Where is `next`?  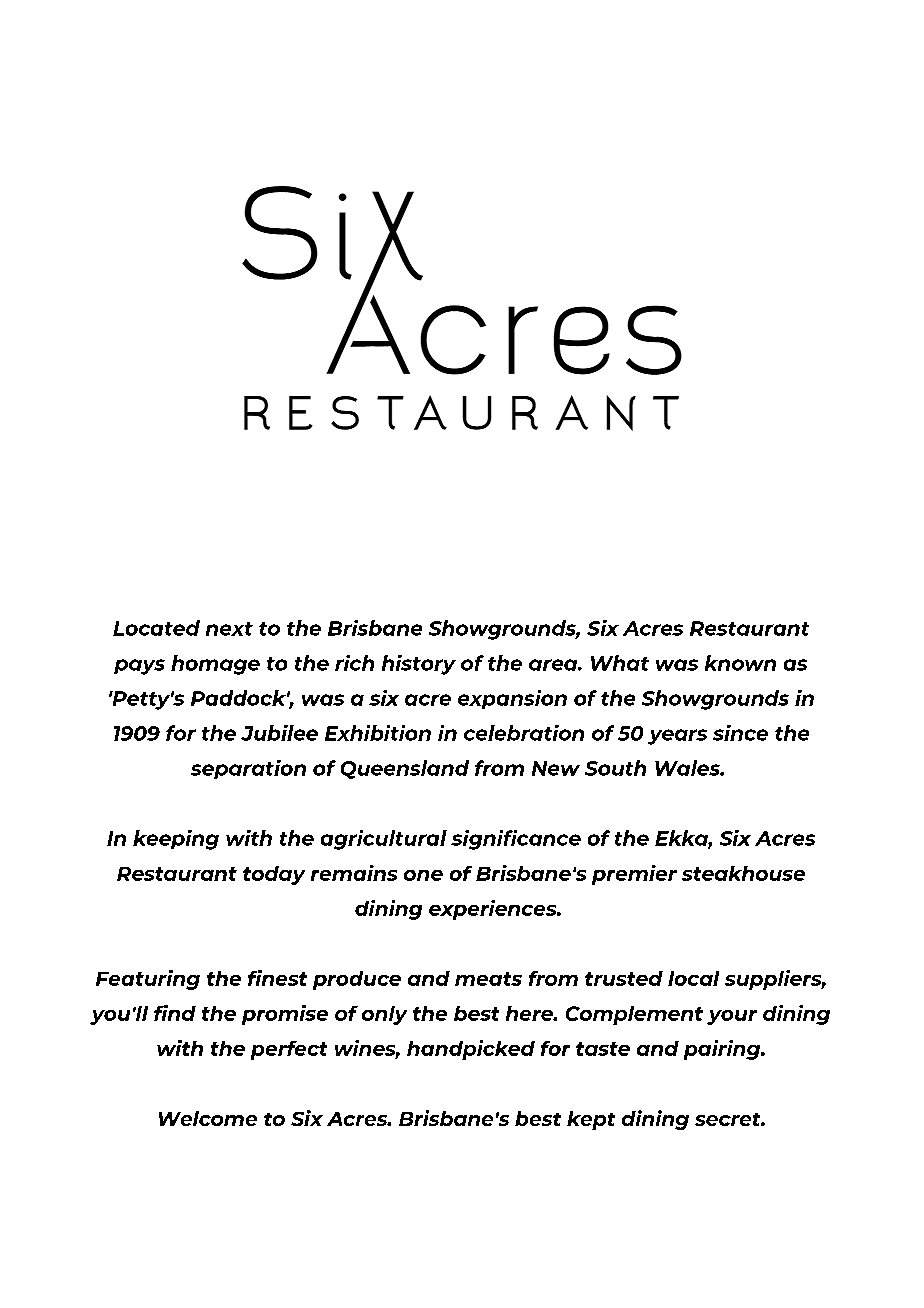
next is located at coordinates (229, 629).
